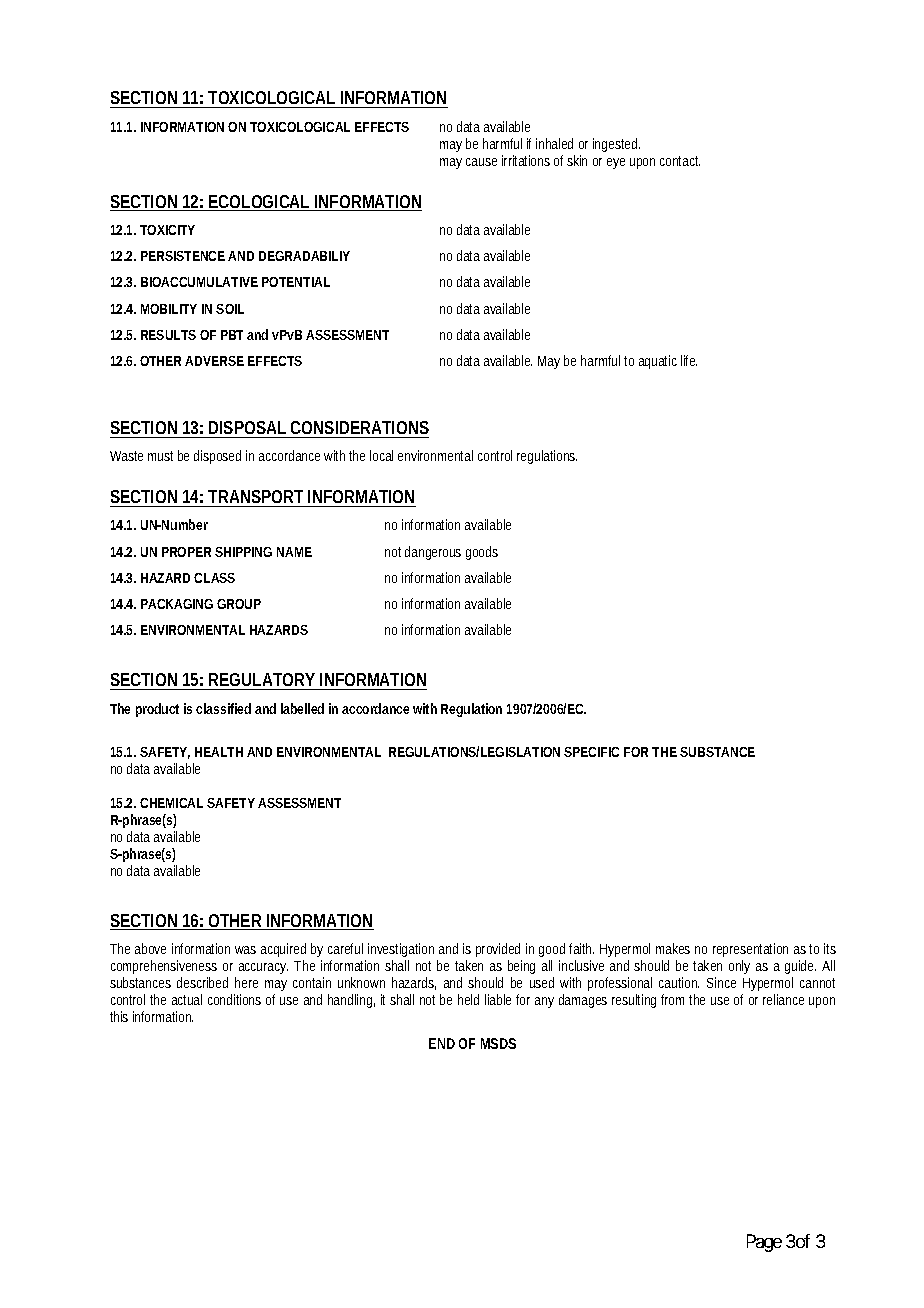  What do you see at coordinates (680, 161) in the screenshot?
I see `contact` at bounding box center [680, 161].
